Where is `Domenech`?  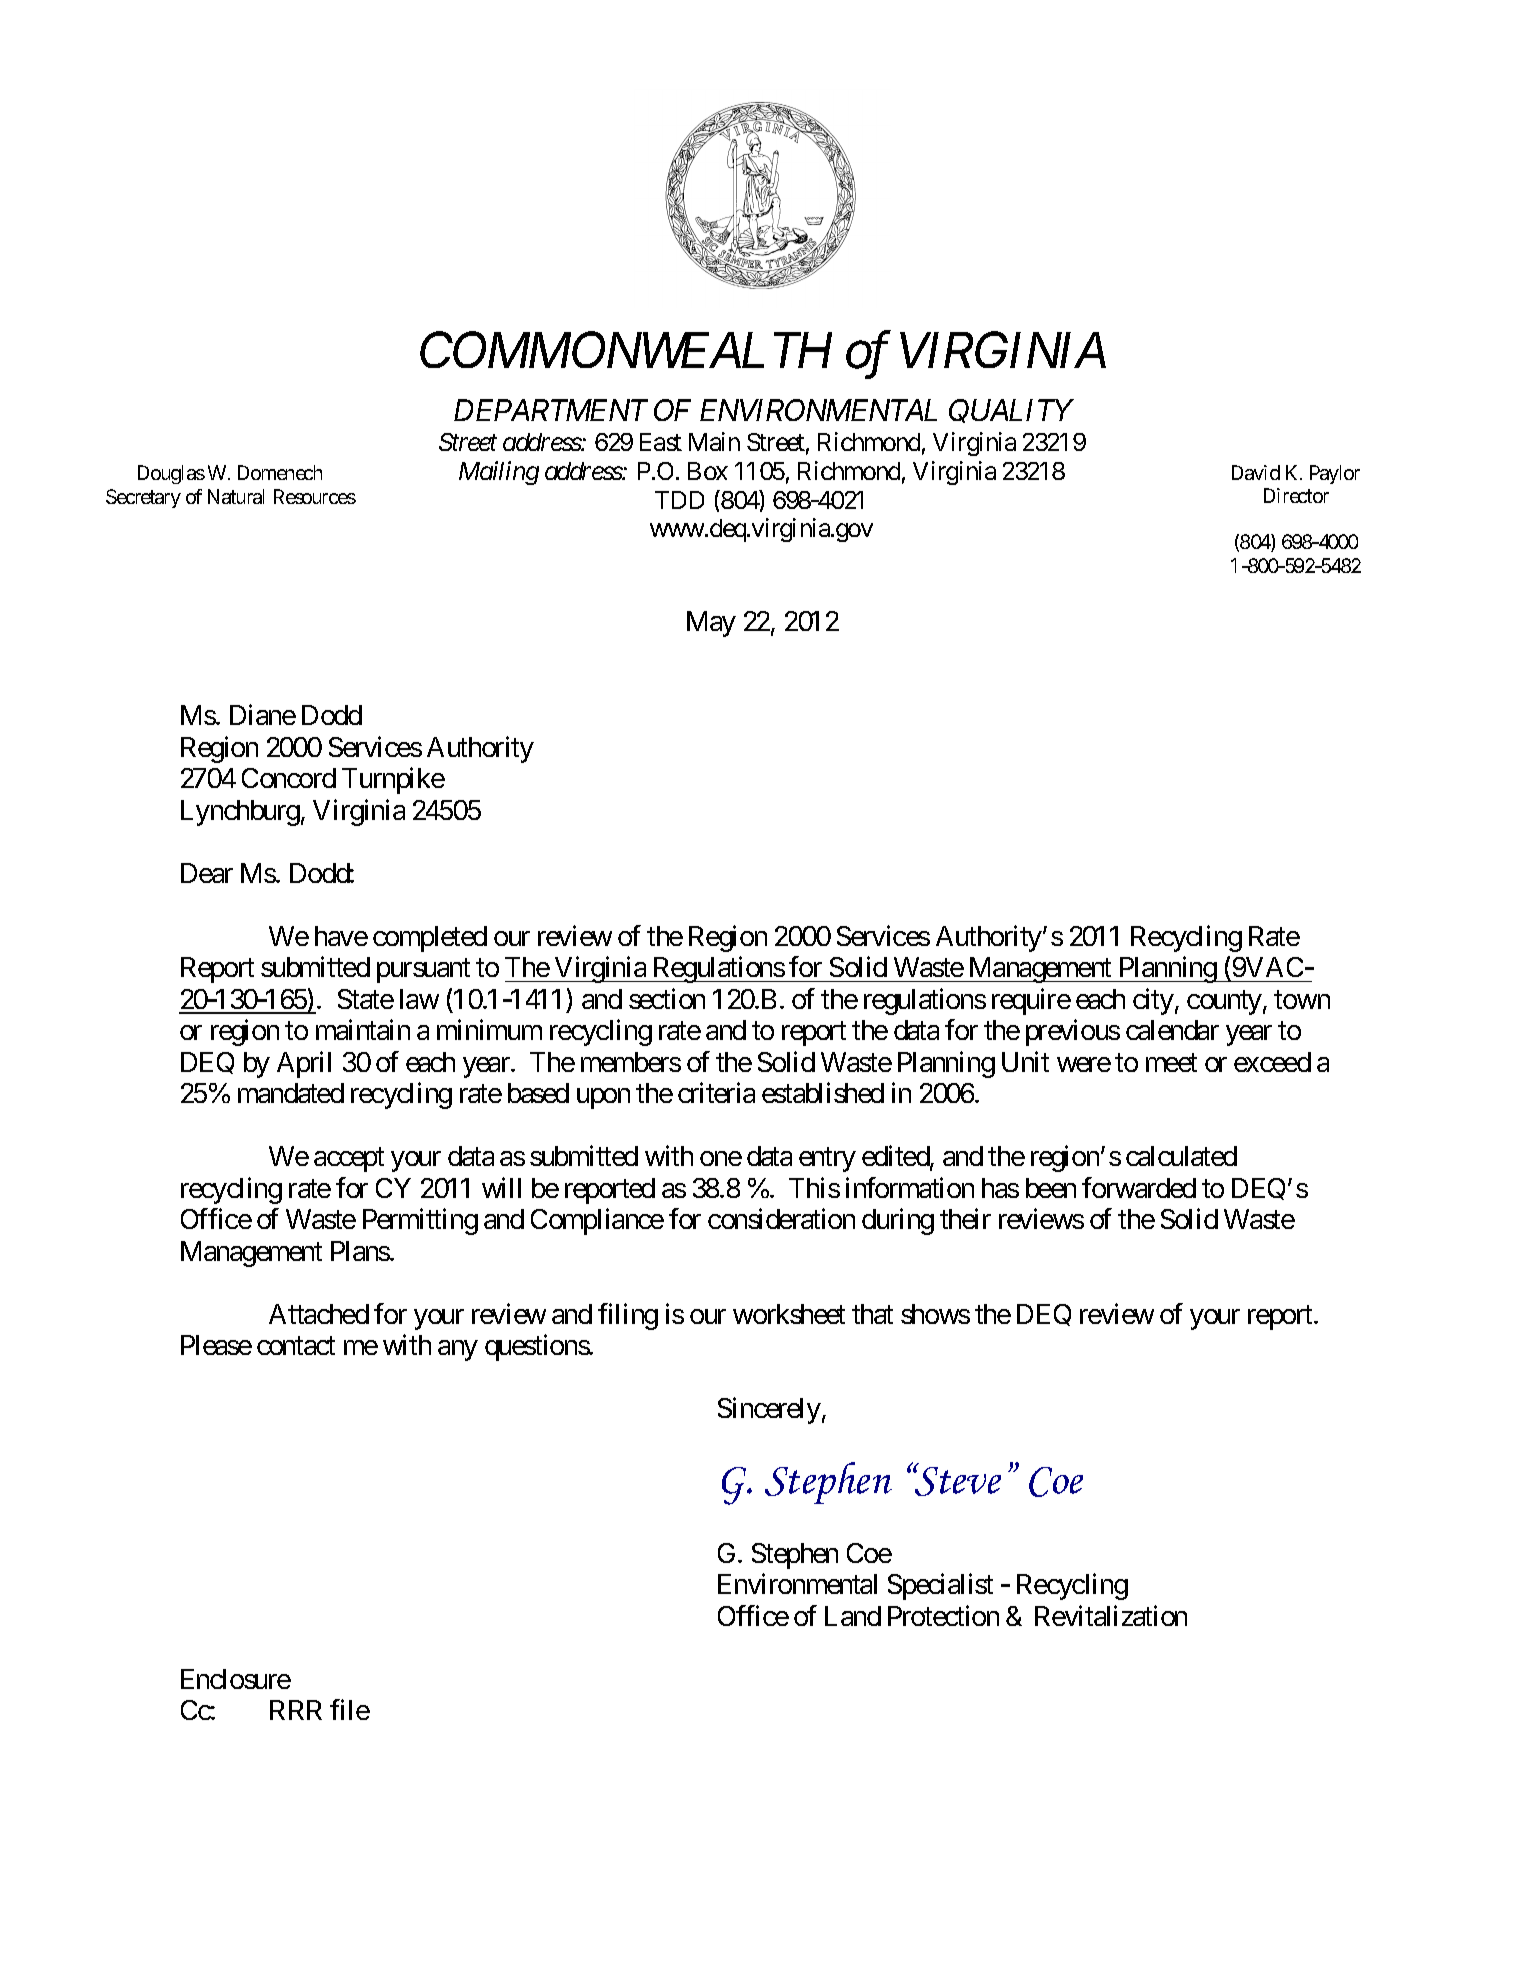 Domenech is located at coordinates (280, 472).
